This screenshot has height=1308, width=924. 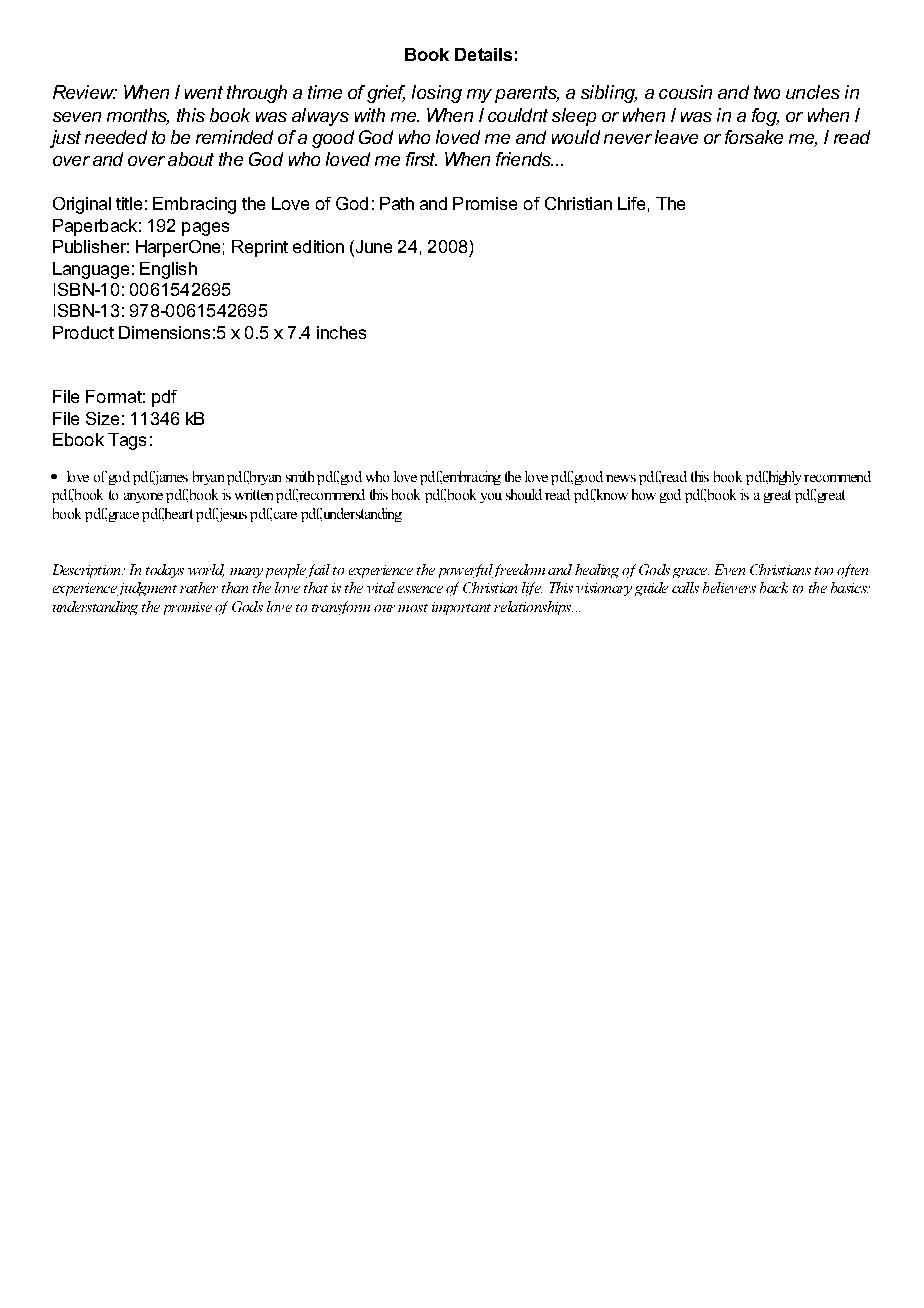 What do you see at coordinates (621, 478) in the screenshot?
I see `news` at bounding box center [621, 478].
